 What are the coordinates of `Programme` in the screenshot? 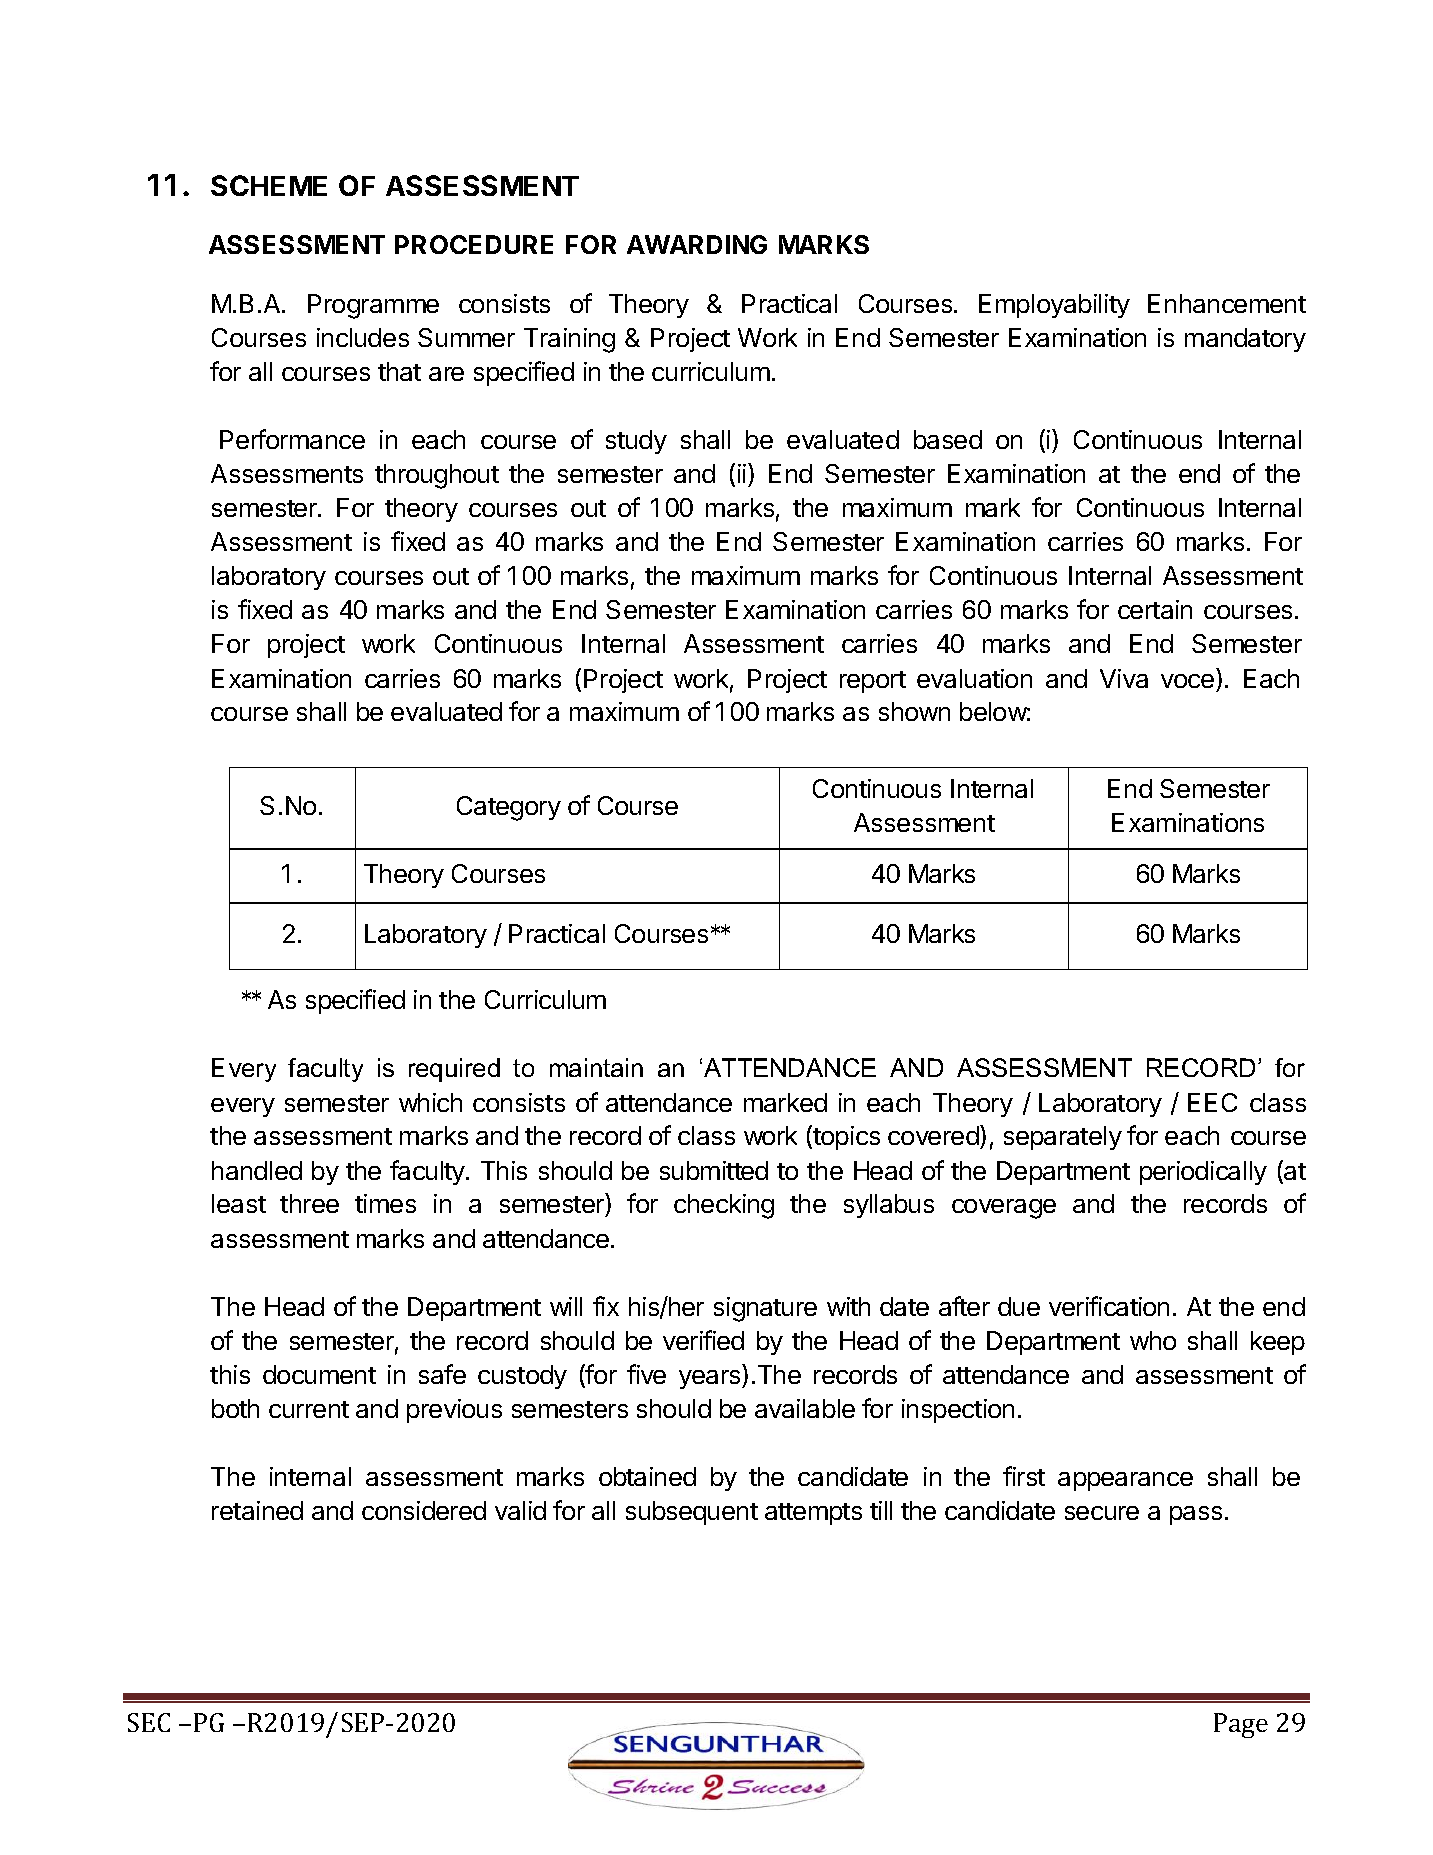 It's located at (373, 306).
